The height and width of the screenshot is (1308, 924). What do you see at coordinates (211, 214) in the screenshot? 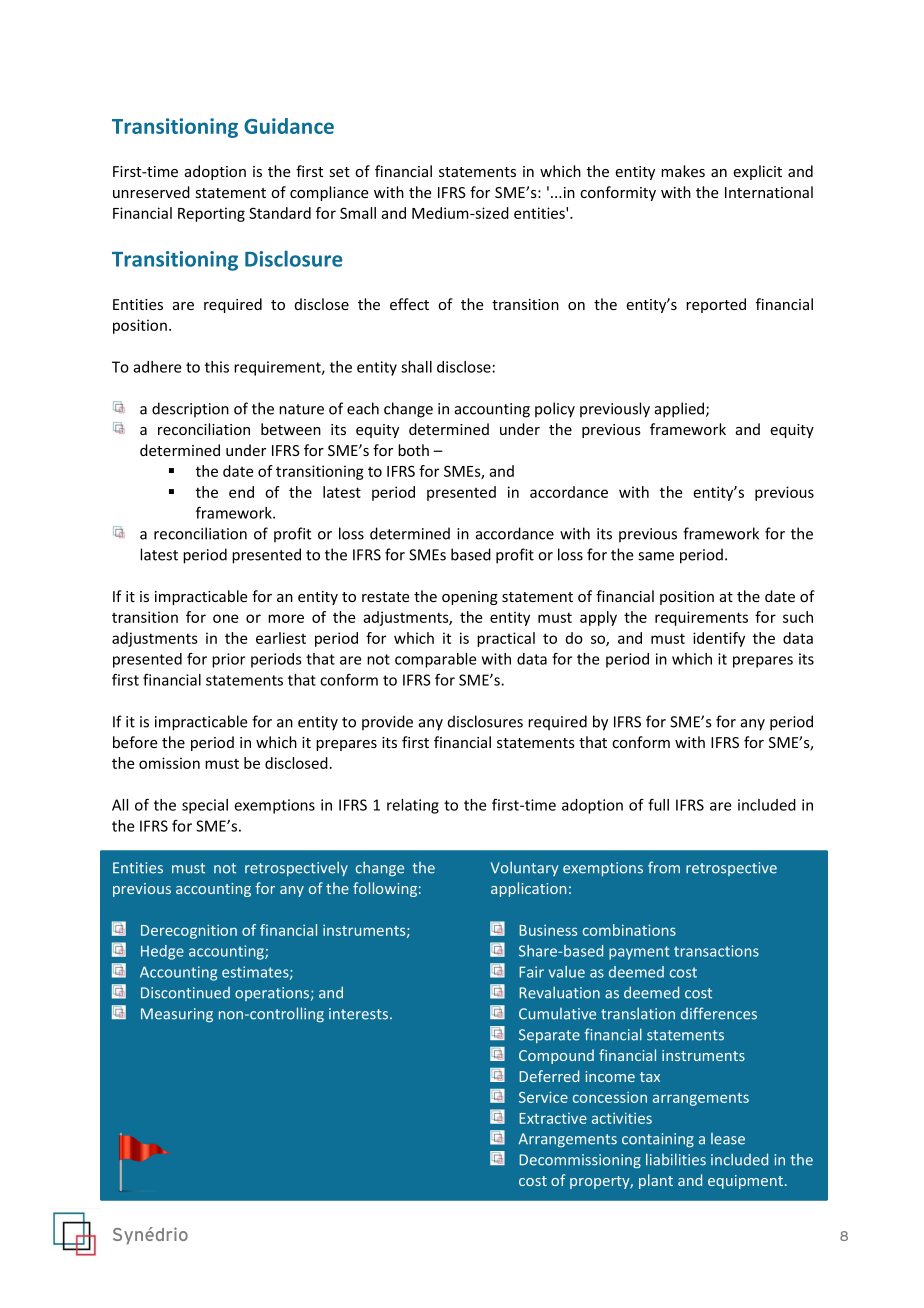
I see `Reporting` at bounding box center [211, 214].
